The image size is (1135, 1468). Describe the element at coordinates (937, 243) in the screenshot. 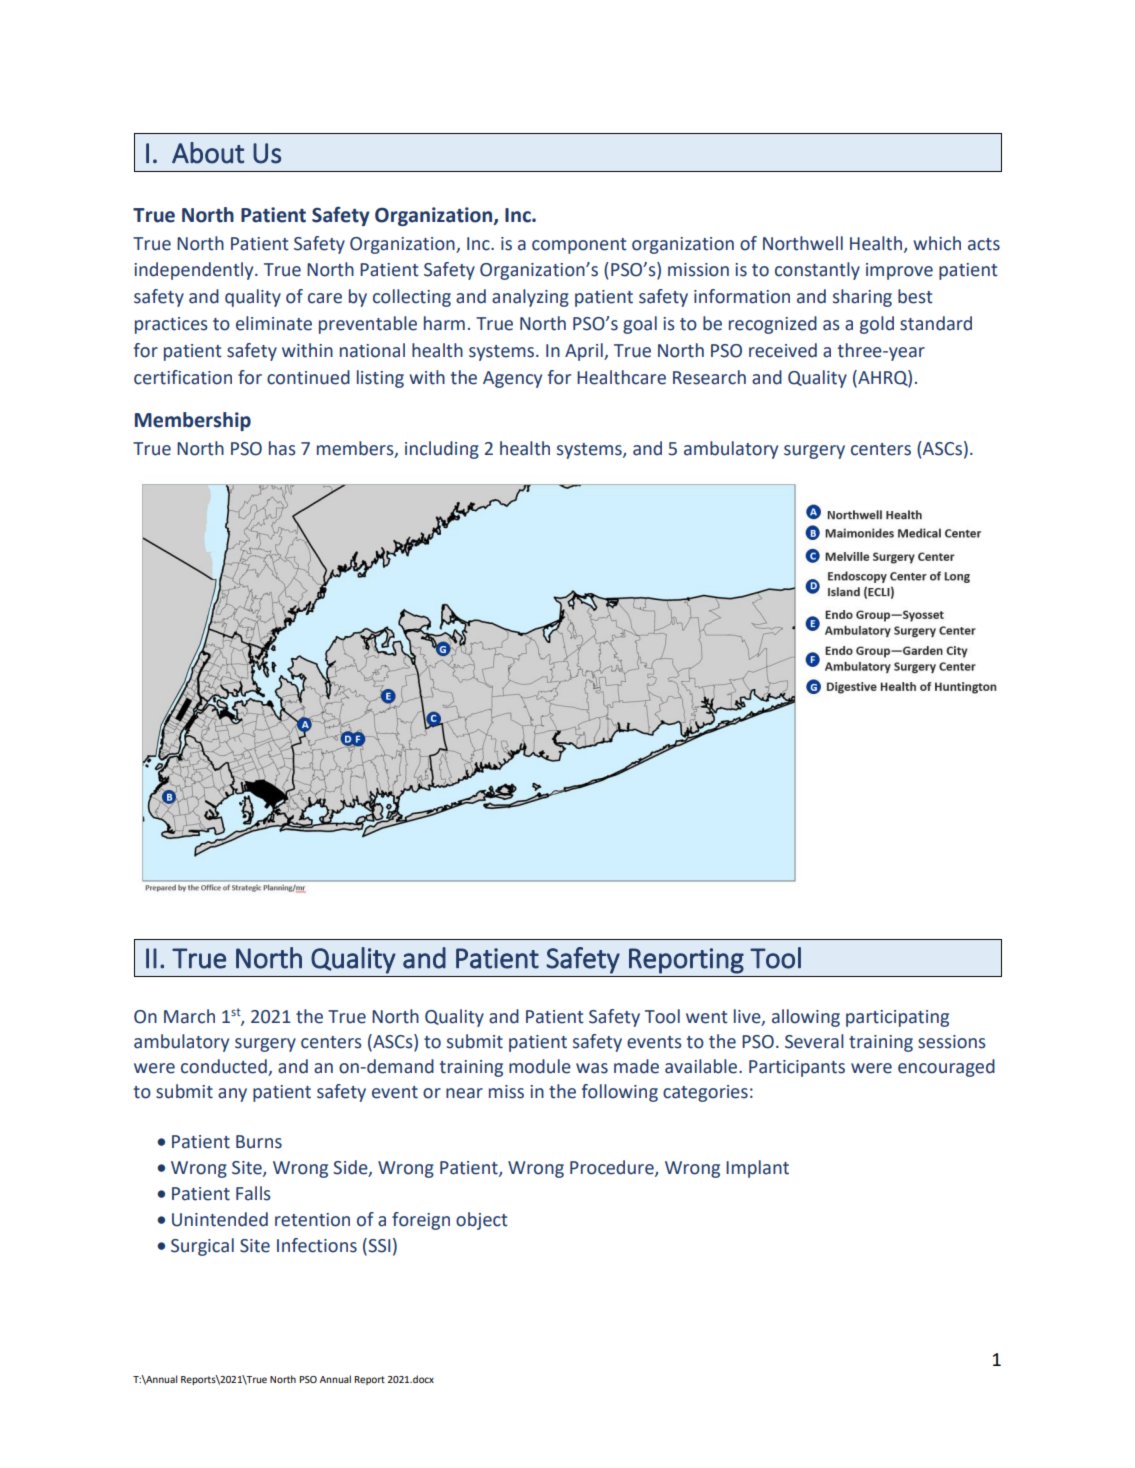

I see `which` at that location.
